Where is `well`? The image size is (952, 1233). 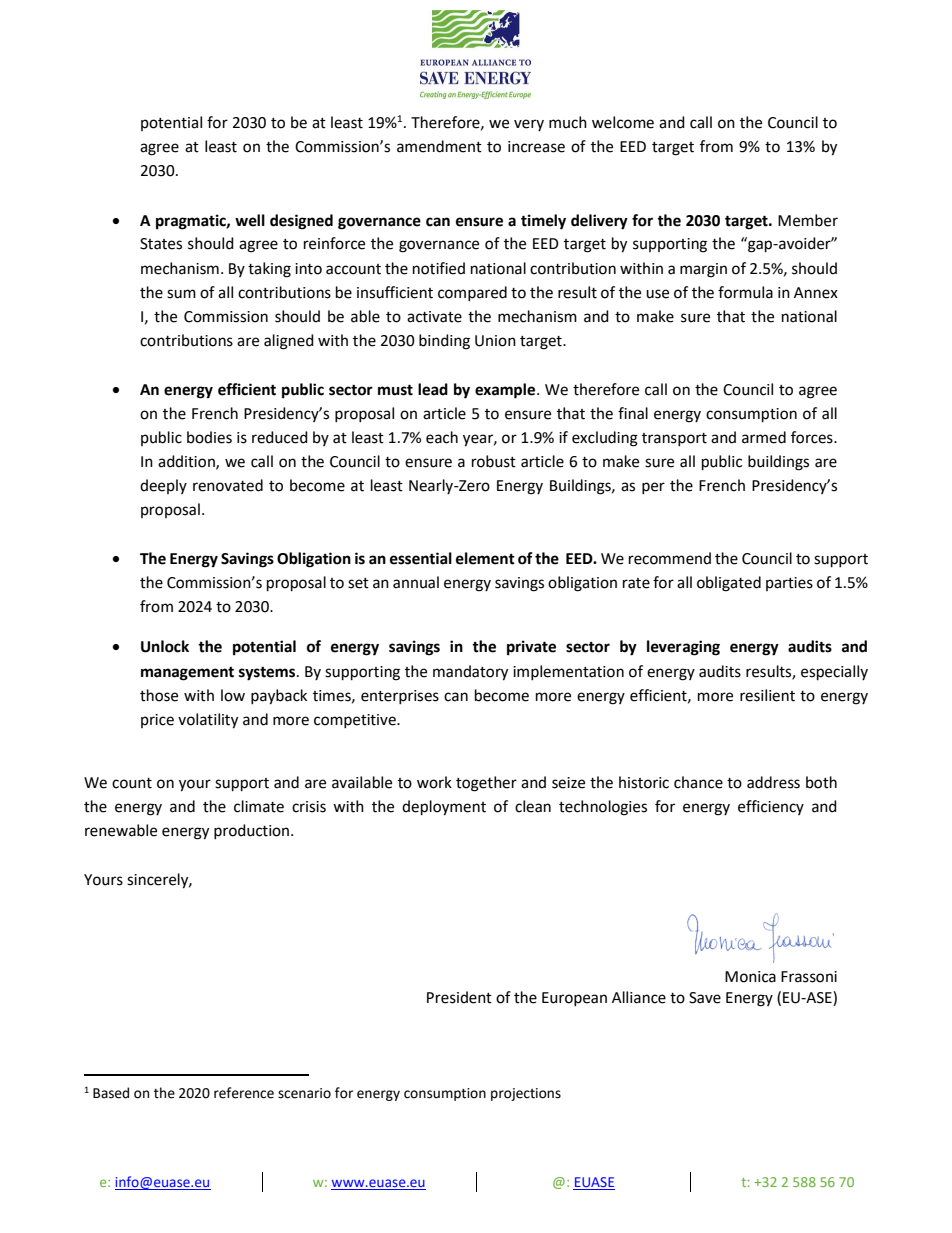 well is located at coordinates (250, 220).
